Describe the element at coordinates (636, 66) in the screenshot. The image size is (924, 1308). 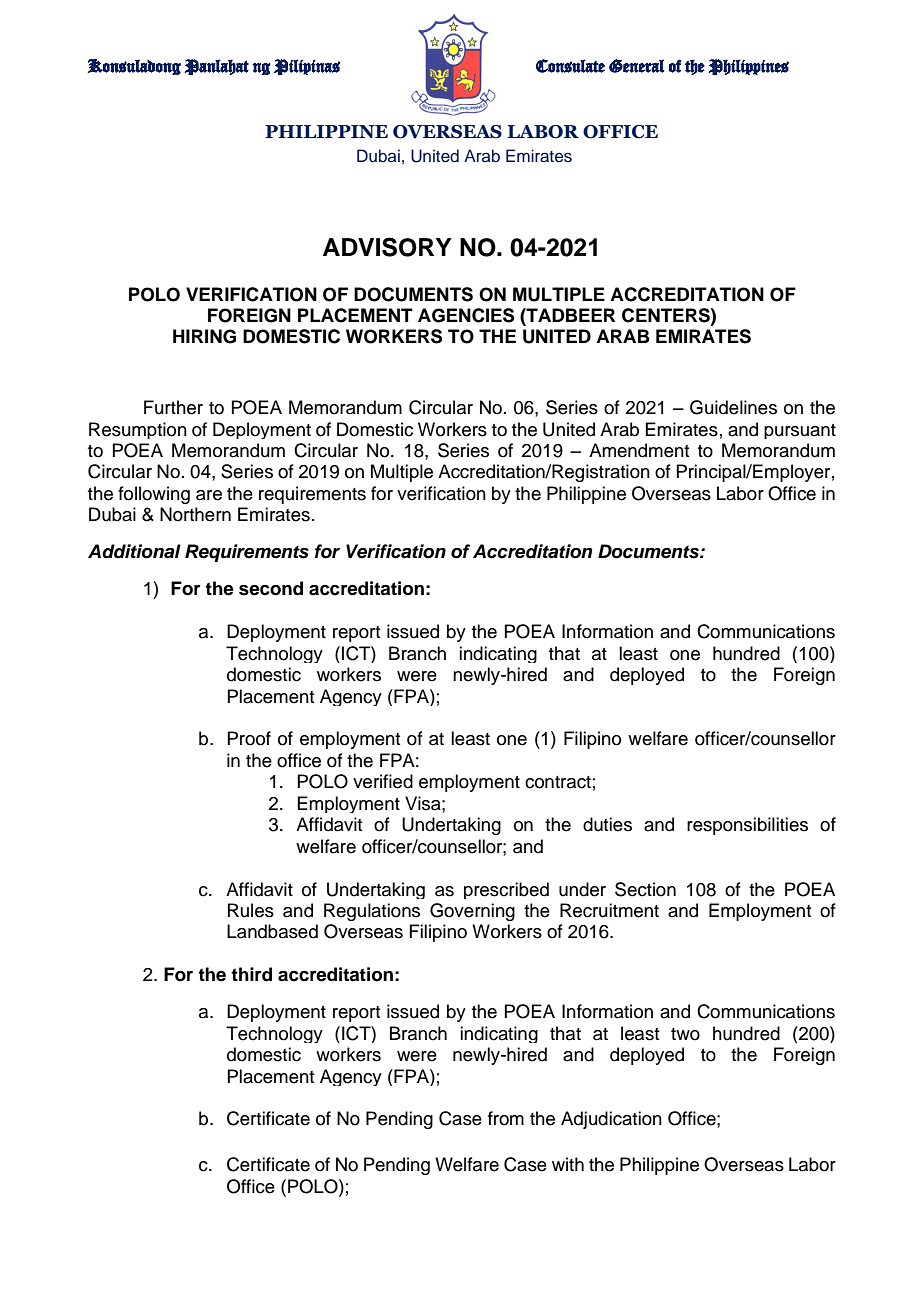
I see `General` at that location.
